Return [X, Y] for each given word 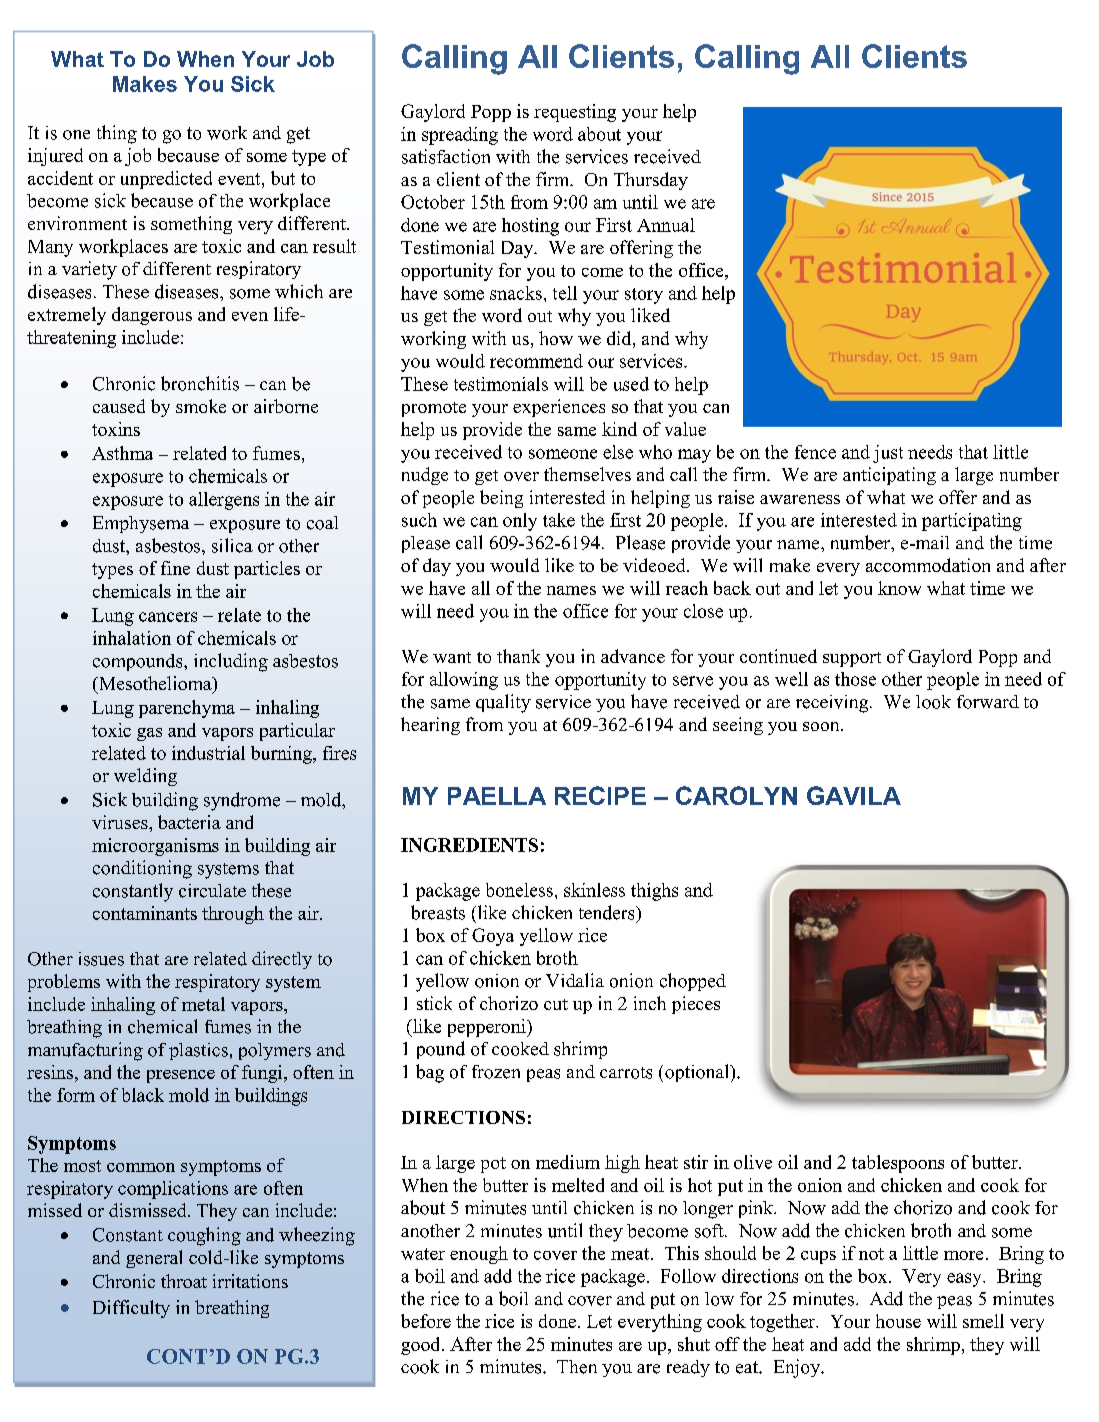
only [520, 522]
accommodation [928, 565]
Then [577, 1367]
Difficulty [131, 1309]
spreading [460, 136]
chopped [693, 982]
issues [101, 959]
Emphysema [141, 524]
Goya [493, 937]
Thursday [651, 181]
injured [55, 157]
